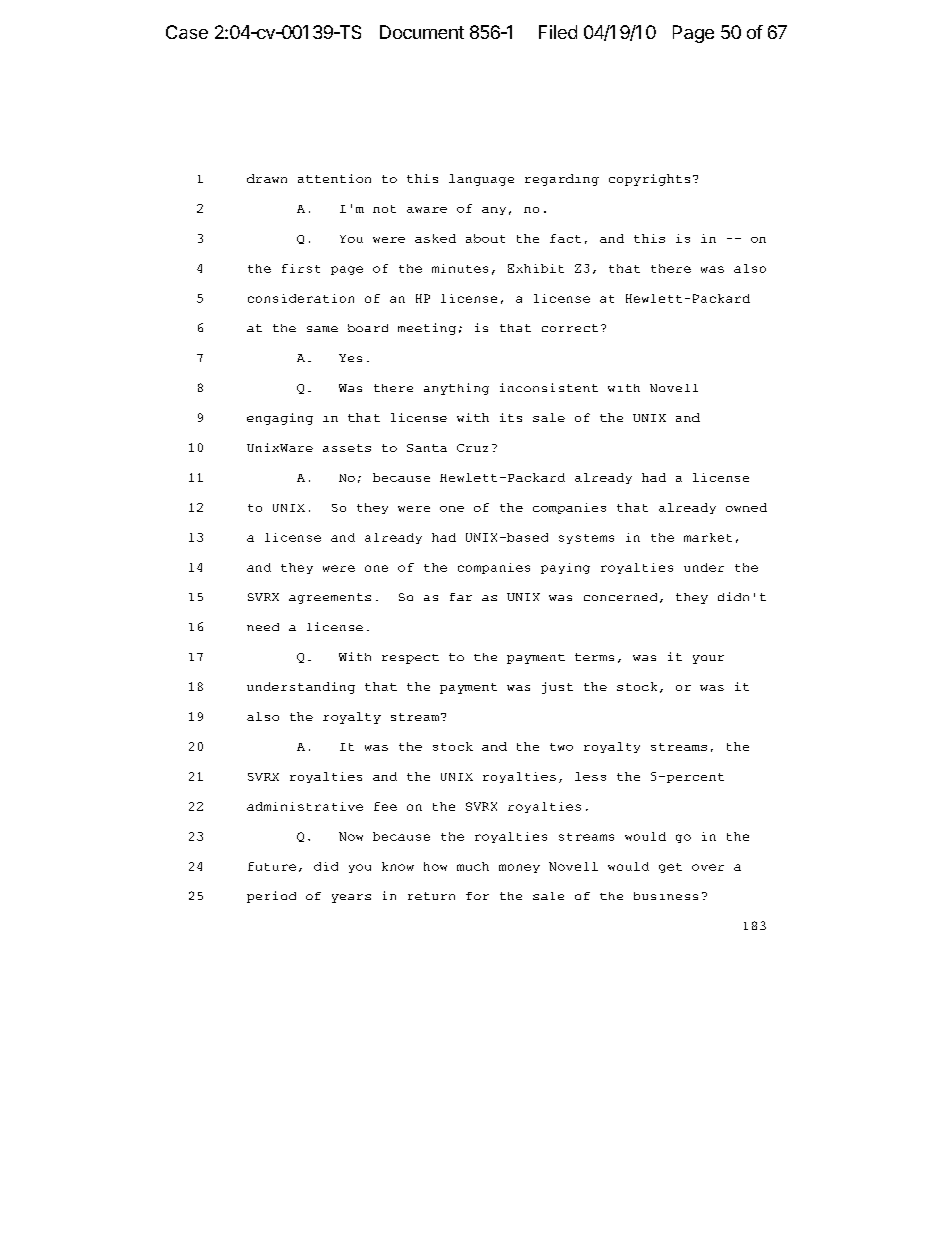  Describe the element at coordinates (708, 659) in the screenshot. I see `your` at that location.
